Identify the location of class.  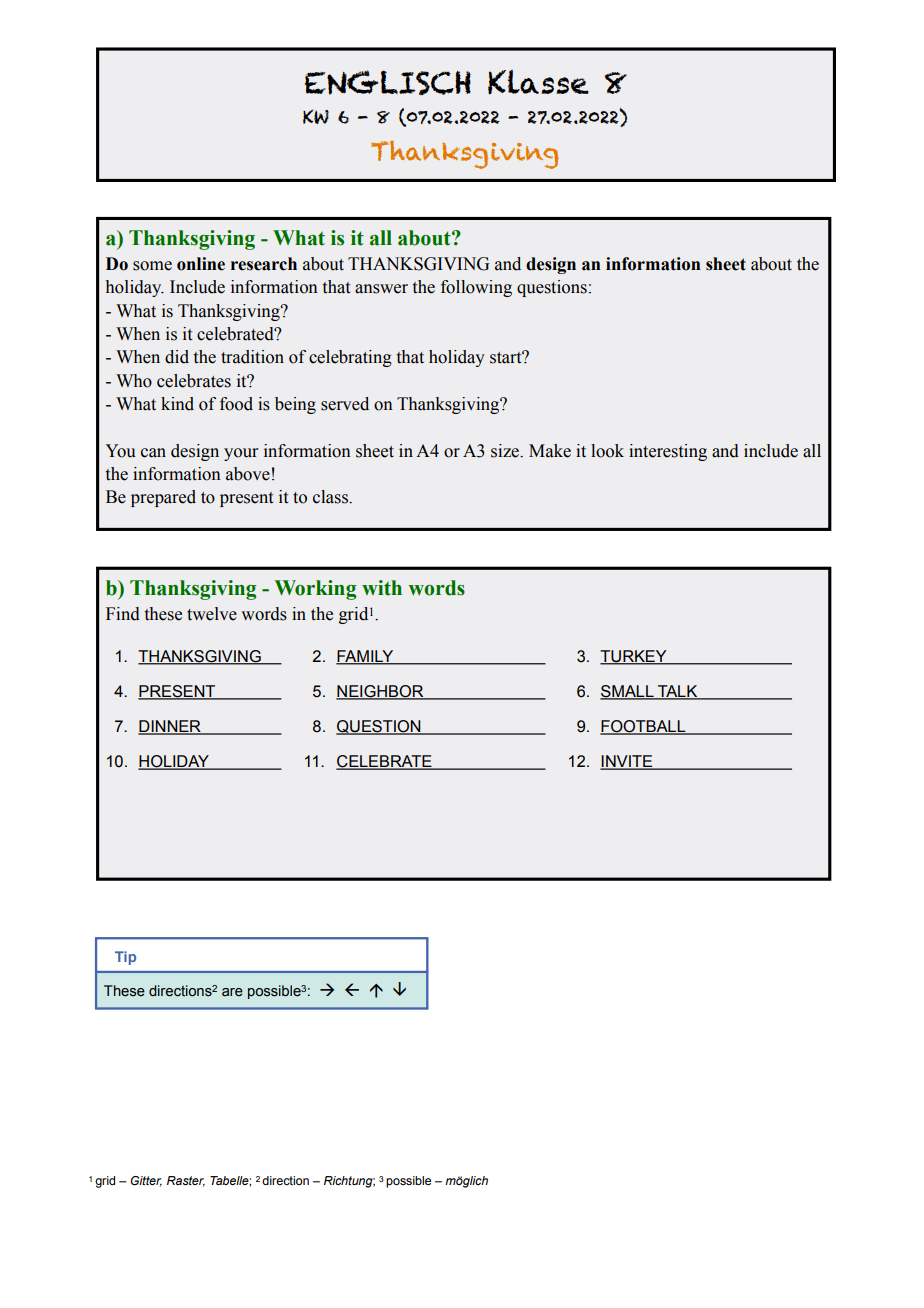
(331, 497).
